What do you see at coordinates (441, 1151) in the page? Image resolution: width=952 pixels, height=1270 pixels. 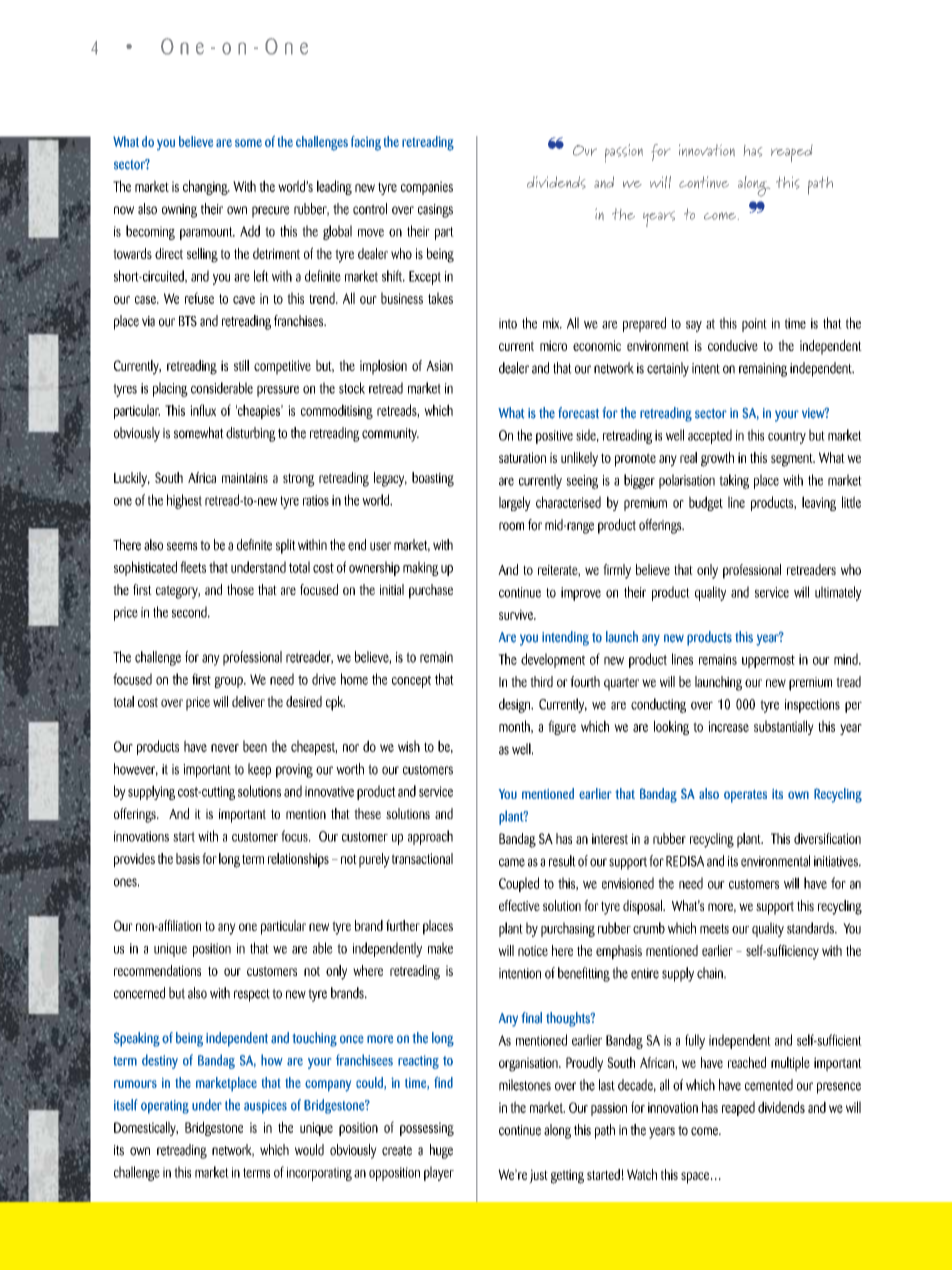 I see `huge` at bounding box center [441, 1151].
